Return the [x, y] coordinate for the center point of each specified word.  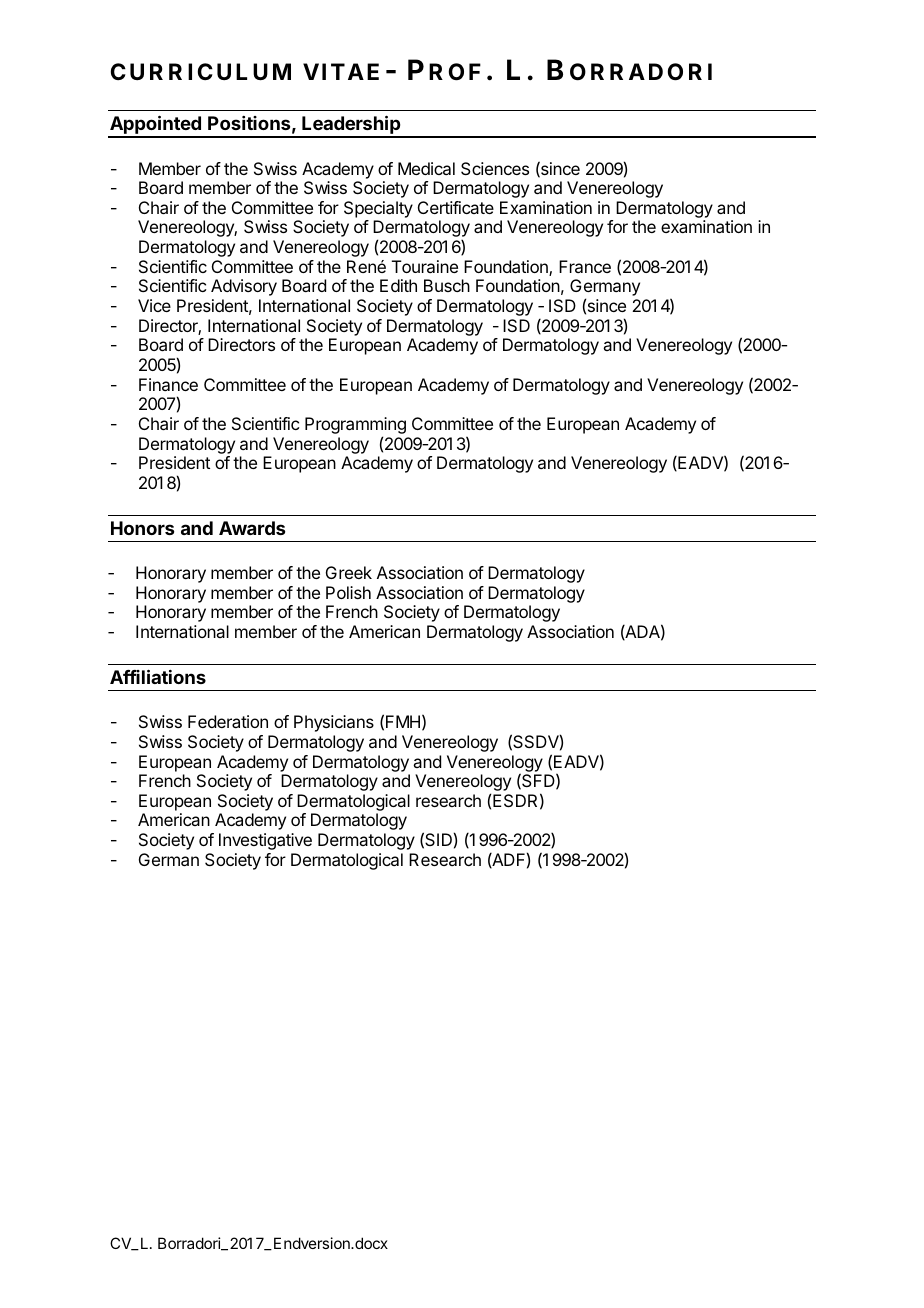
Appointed [155, 126]
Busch [447, 285]
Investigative [265, 841]
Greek [349, 572]
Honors [142, 528]
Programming [355, 427]
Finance [168, 384]
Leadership [351, 126]
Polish [348, 592]
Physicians [334, 723]
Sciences [495, 168]
